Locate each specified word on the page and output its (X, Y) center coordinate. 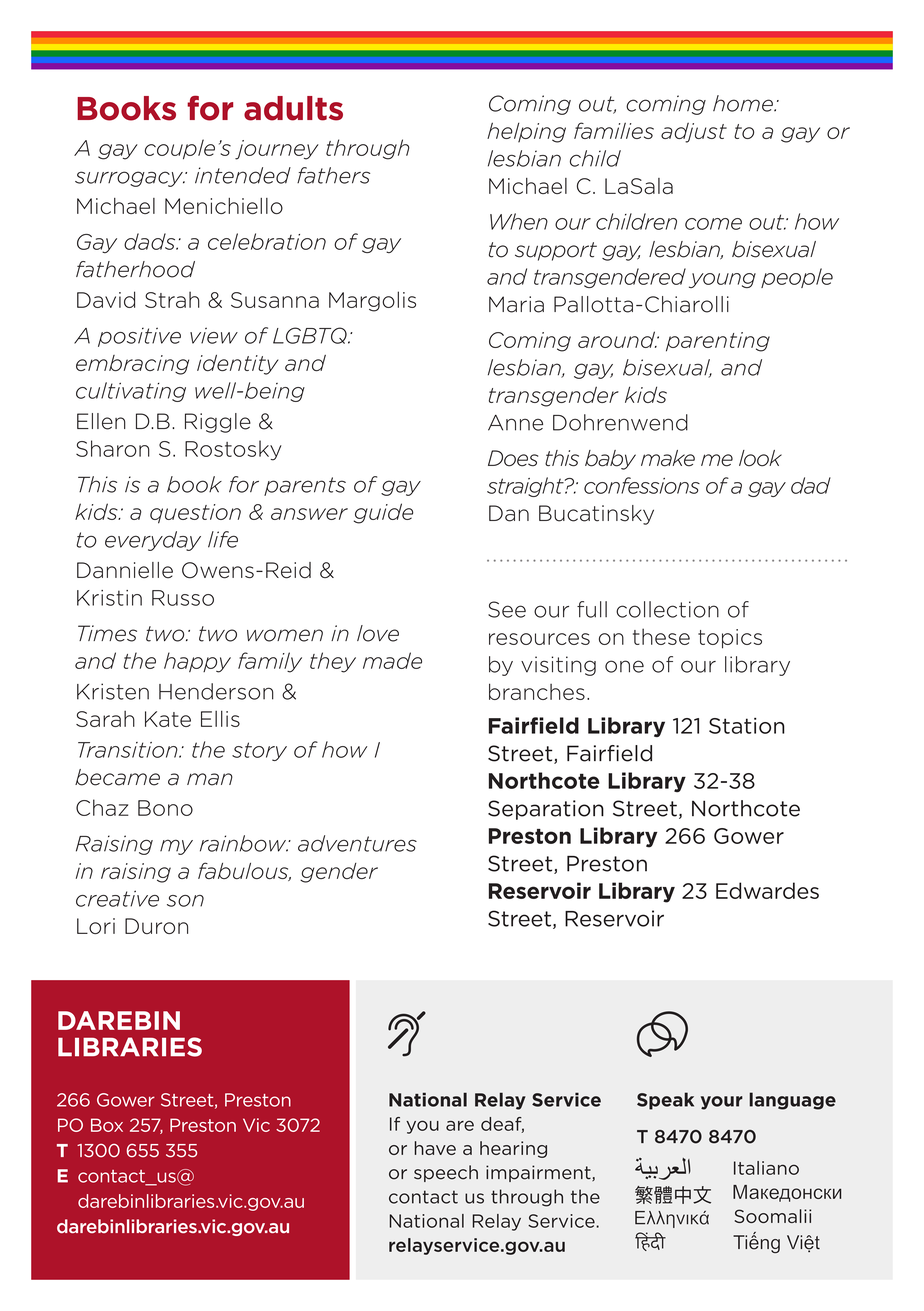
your (722, 1103)
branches (537, 691)
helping (526, 132)
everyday (153, 541)
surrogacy (130, 179)
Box (107, 1125)
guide (383, 513)
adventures (357, 843)
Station (747, 726)
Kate (168, 719)
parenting (718, 342)
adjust (694, 132)
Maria (516, 304)
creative (117, 898)
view (214, 335)
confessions (642, 485)
